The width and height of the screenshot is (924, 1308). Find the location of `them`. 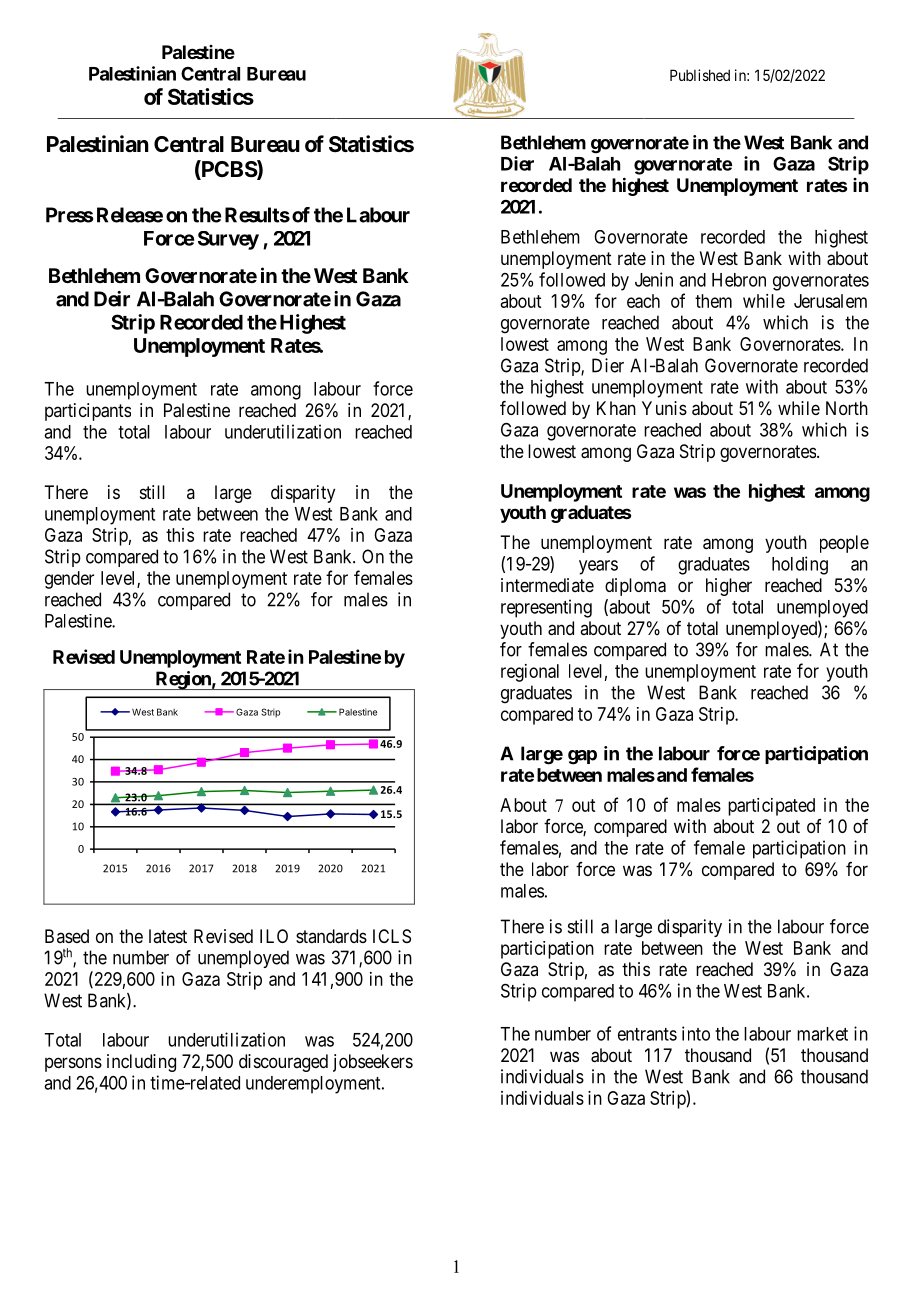

them is located at coordinates (713, 301).
